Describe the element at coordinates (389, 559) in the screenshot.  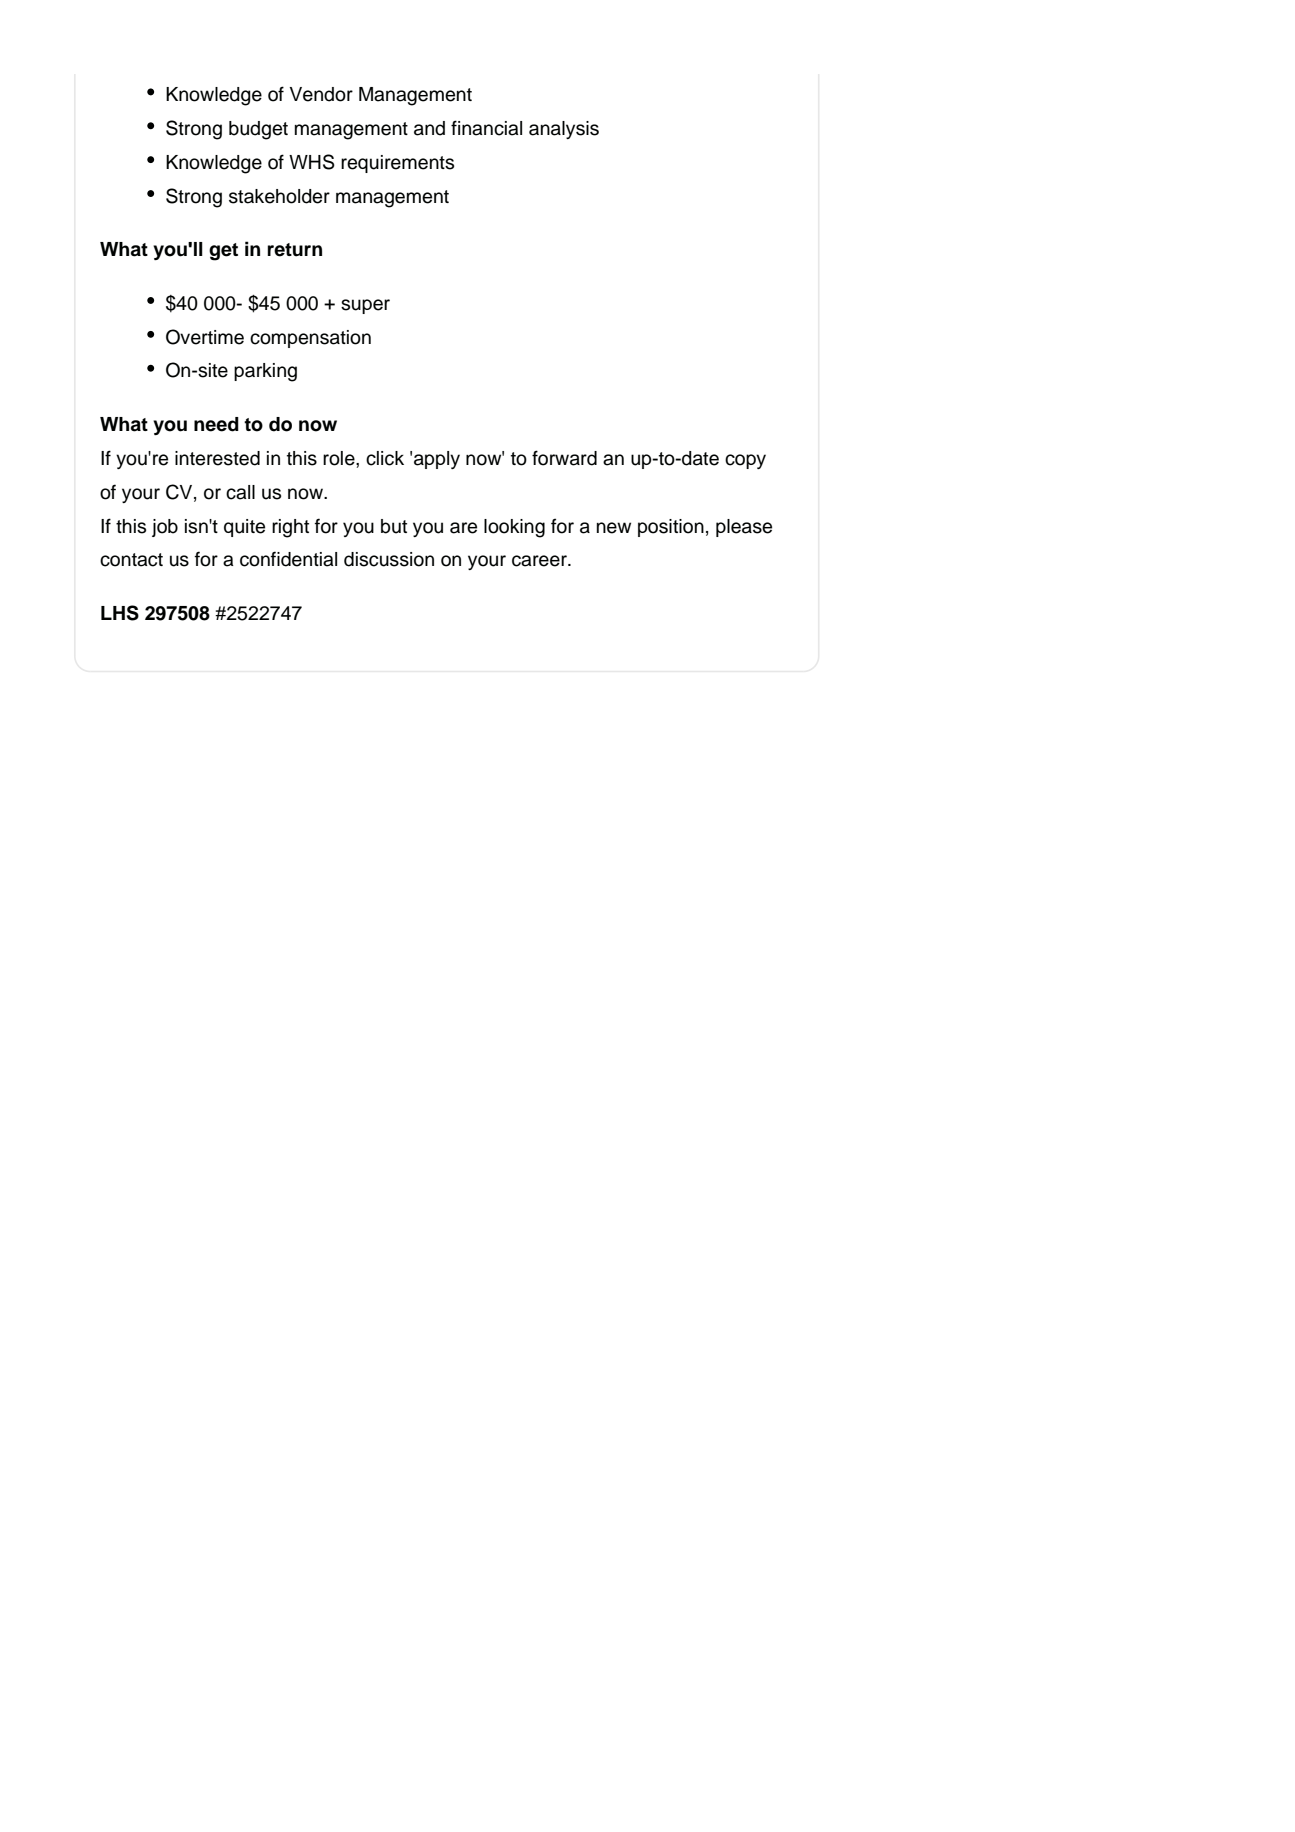
I see `discussion` at that location.
